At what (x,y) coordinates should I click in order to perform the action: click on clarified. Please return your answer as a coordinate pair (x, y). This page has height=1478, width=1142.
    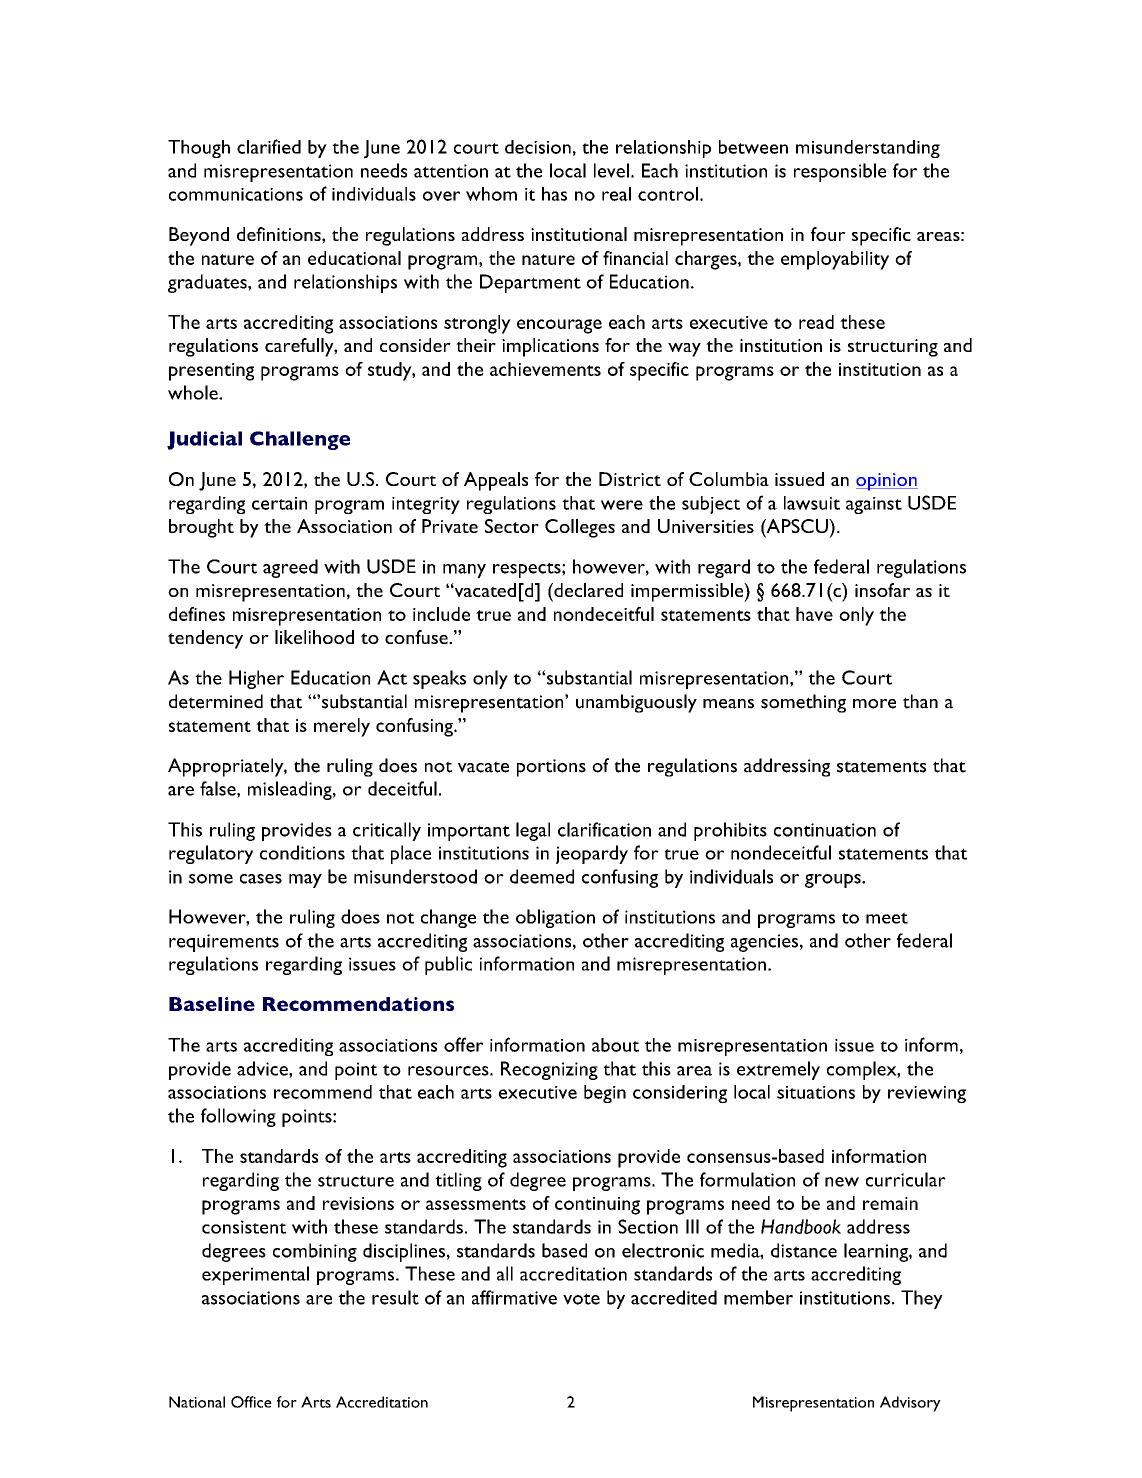
    Looking at the image, I should click on (269, 146).
